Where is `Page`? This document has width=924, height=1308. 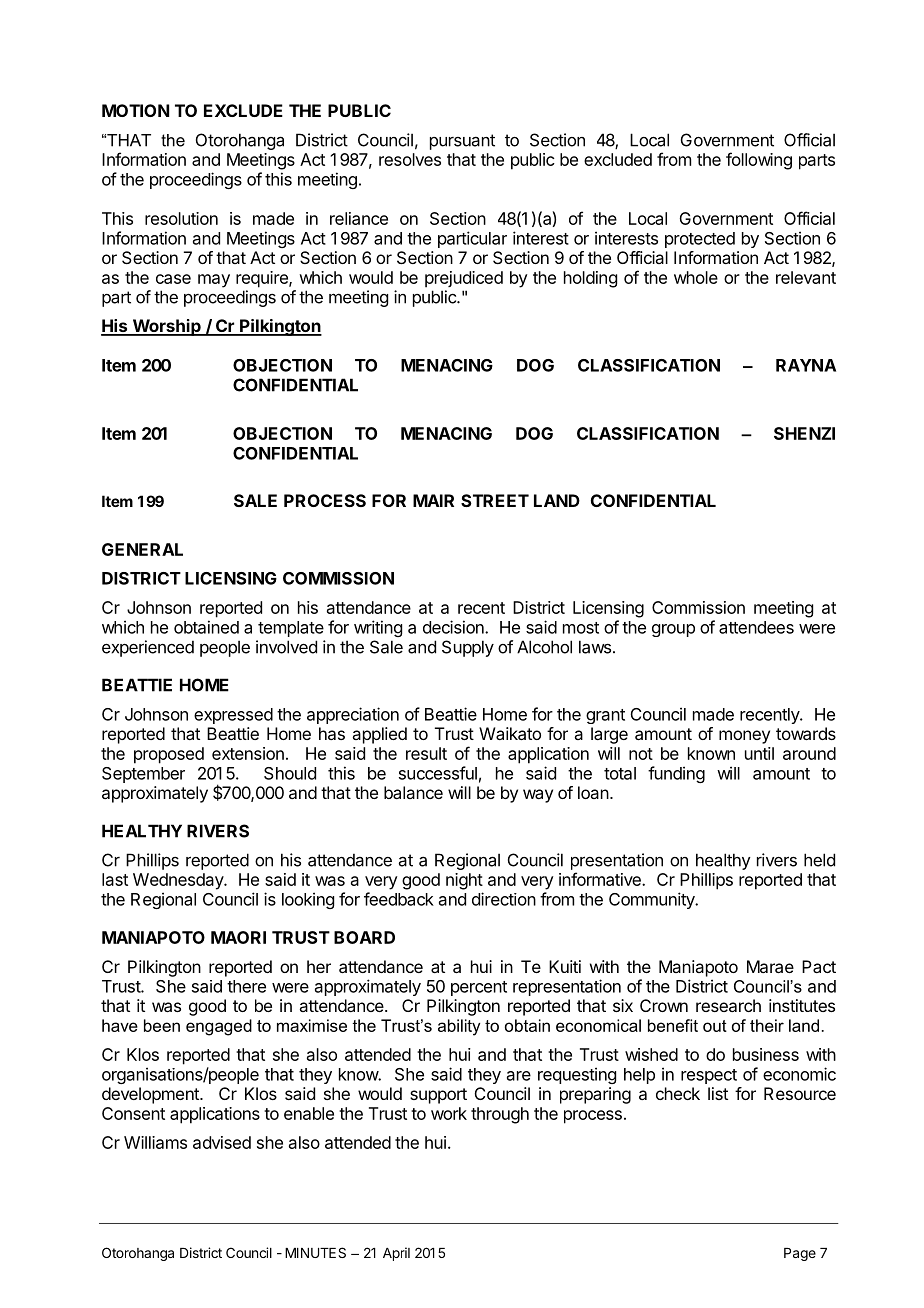
Page is located at coordinates (800, 1254).
